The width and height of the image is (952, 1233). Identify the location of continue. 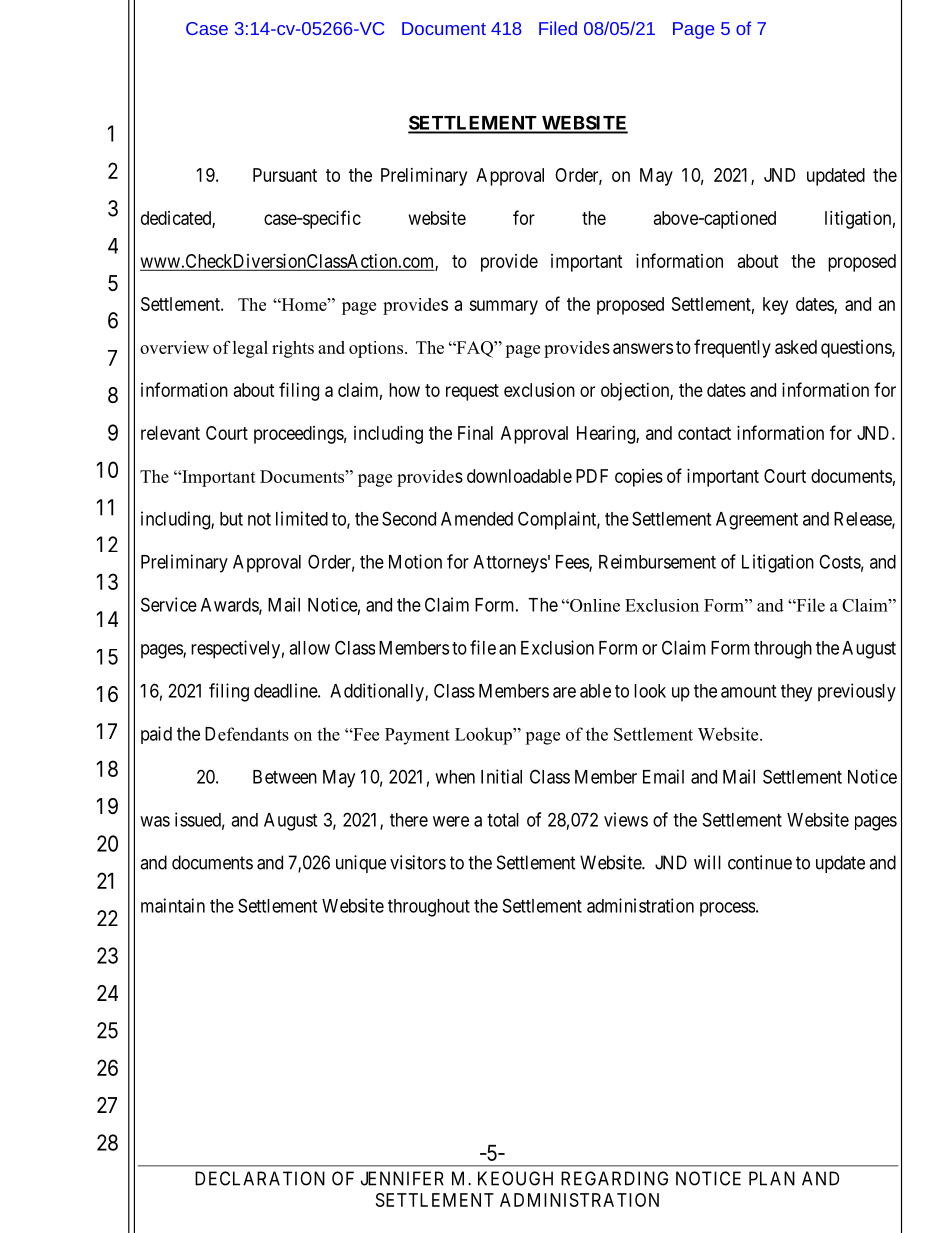
(760, 862).
